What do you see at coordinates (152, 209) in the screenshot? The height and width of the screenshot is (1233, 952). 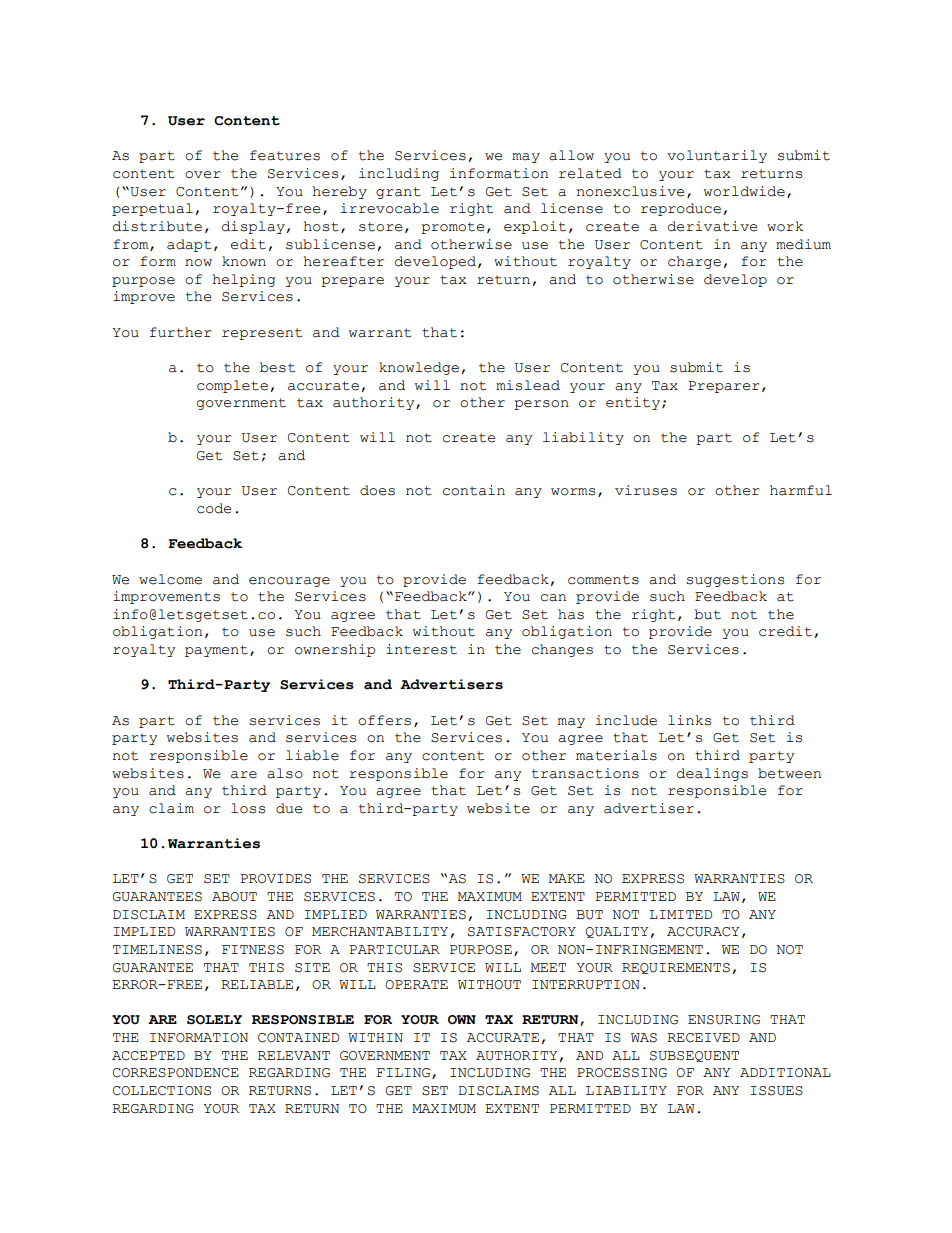 I see `perpetual` at bounding box center [152, 209].
